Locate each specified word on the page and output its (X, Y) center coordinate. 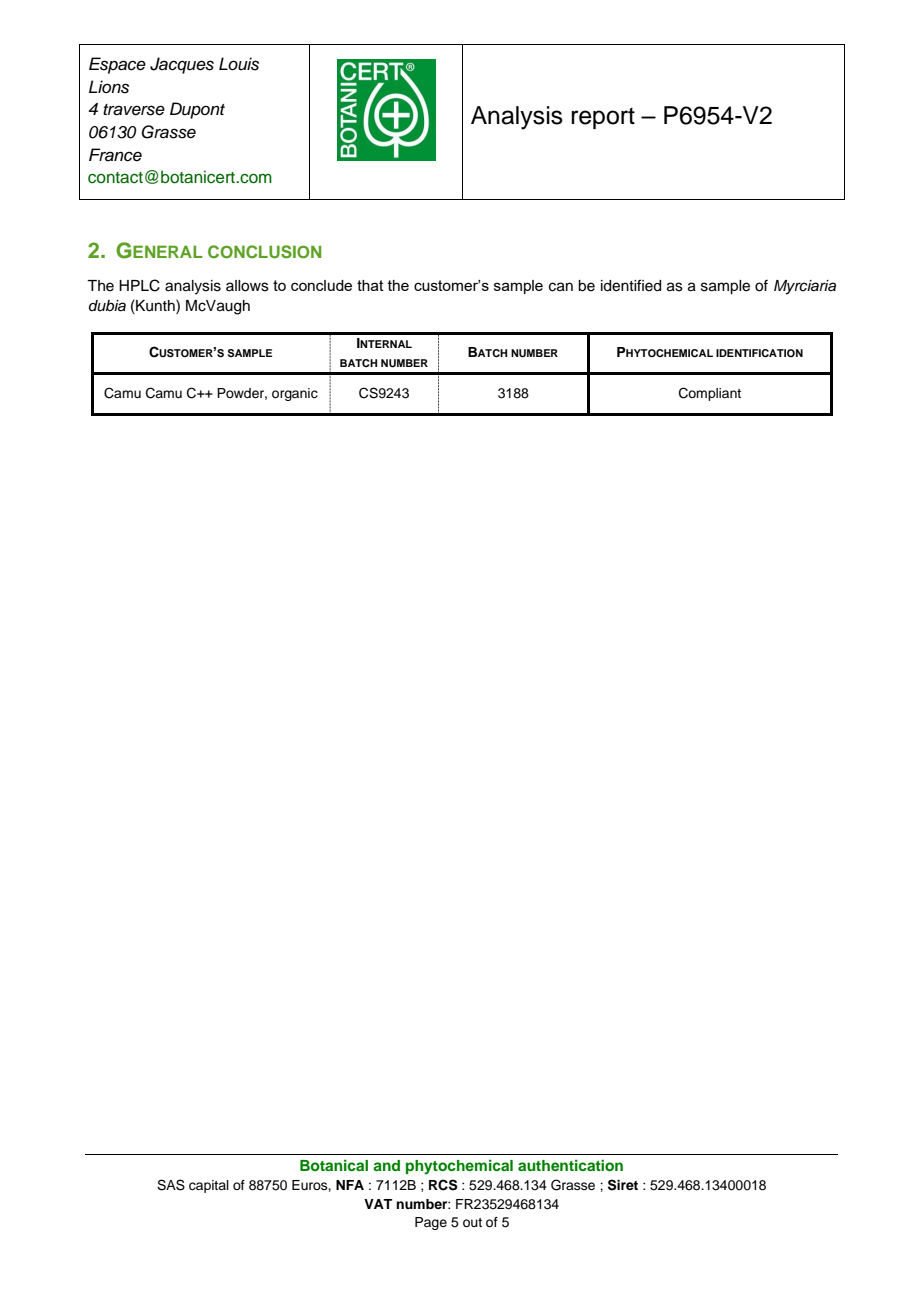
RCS (443, 1185)
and (386, 1165)
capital (209, 1186)
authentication (570, 1165)
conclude (321, 285)
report (603, 118)
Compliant (710, 394)
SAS (171, 1185)
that (370, 285)
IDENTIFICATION (759, 353)
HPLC (139, 285)
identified (631, 285)
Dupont (197, 110)
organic (295, 394)
